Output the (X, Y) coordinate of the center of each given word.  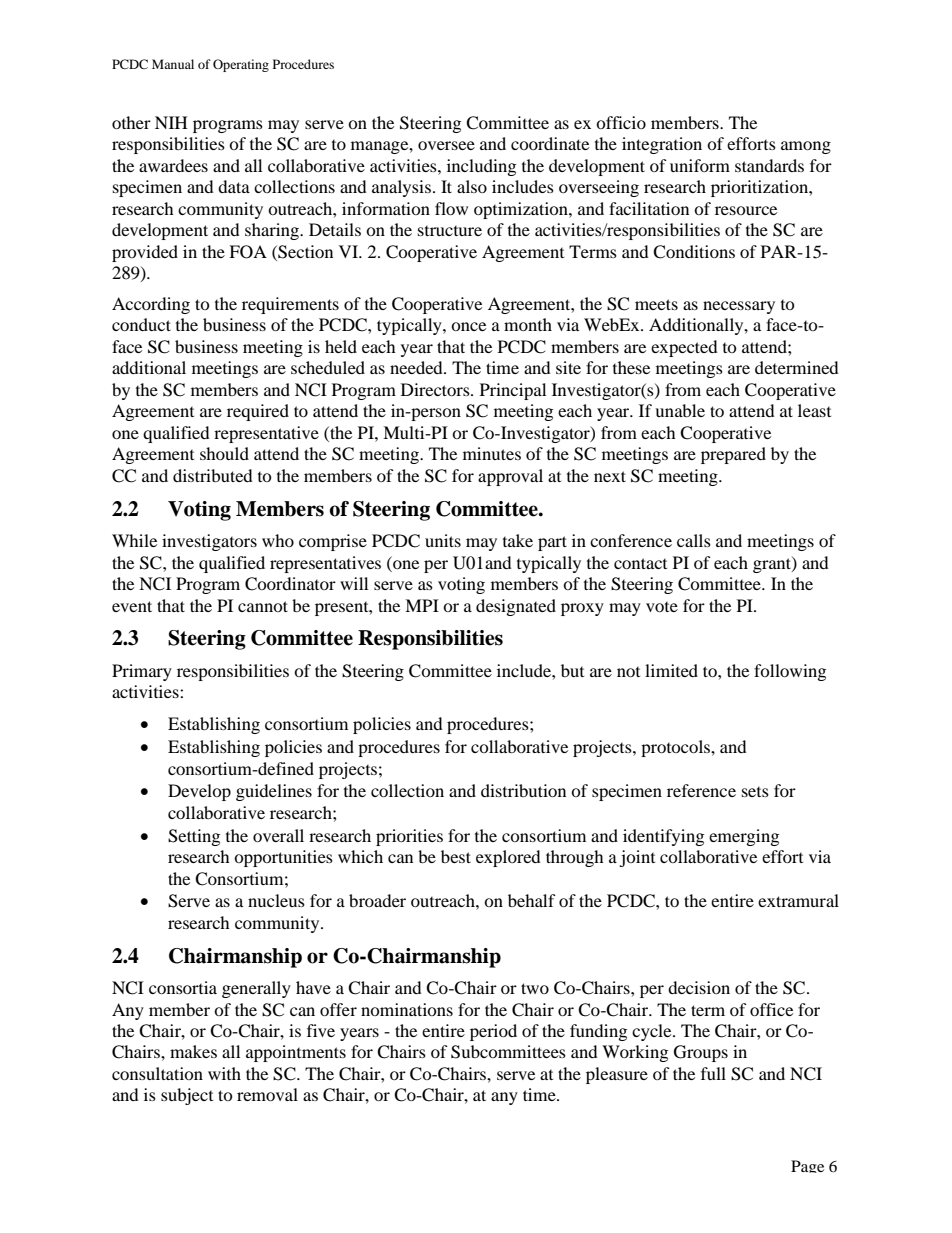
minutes (492, 453)
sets (755, 792)
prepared (733, 455)
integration (662, 145)
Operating (241, 65)
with (224, 1073)
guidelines (274, 792)
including (481, 167)
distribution (523, 790)
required (258, 412)
